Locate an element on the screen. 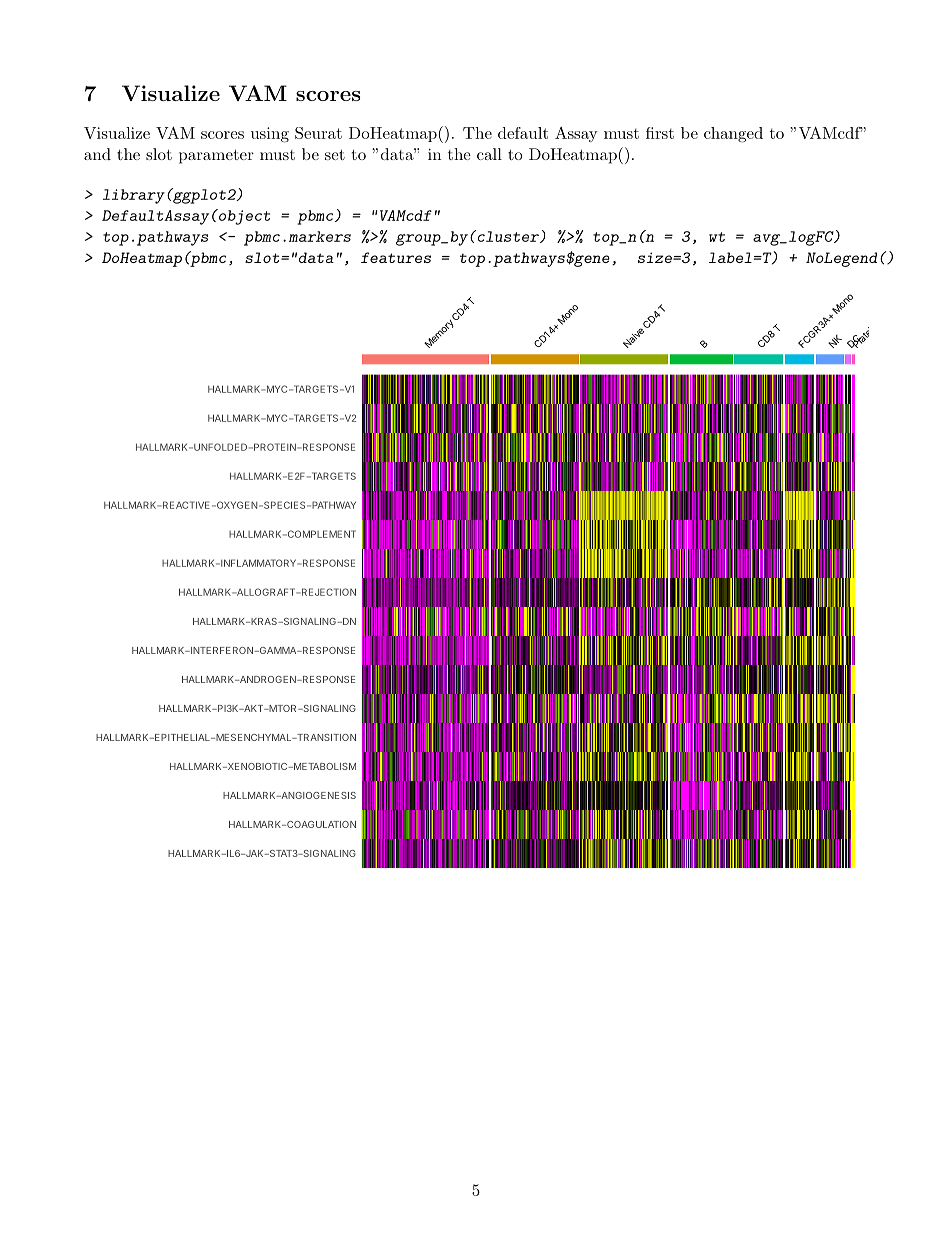 The width and height of the screenshot is (952, 1233). first is located at coordinates (660, 133).
